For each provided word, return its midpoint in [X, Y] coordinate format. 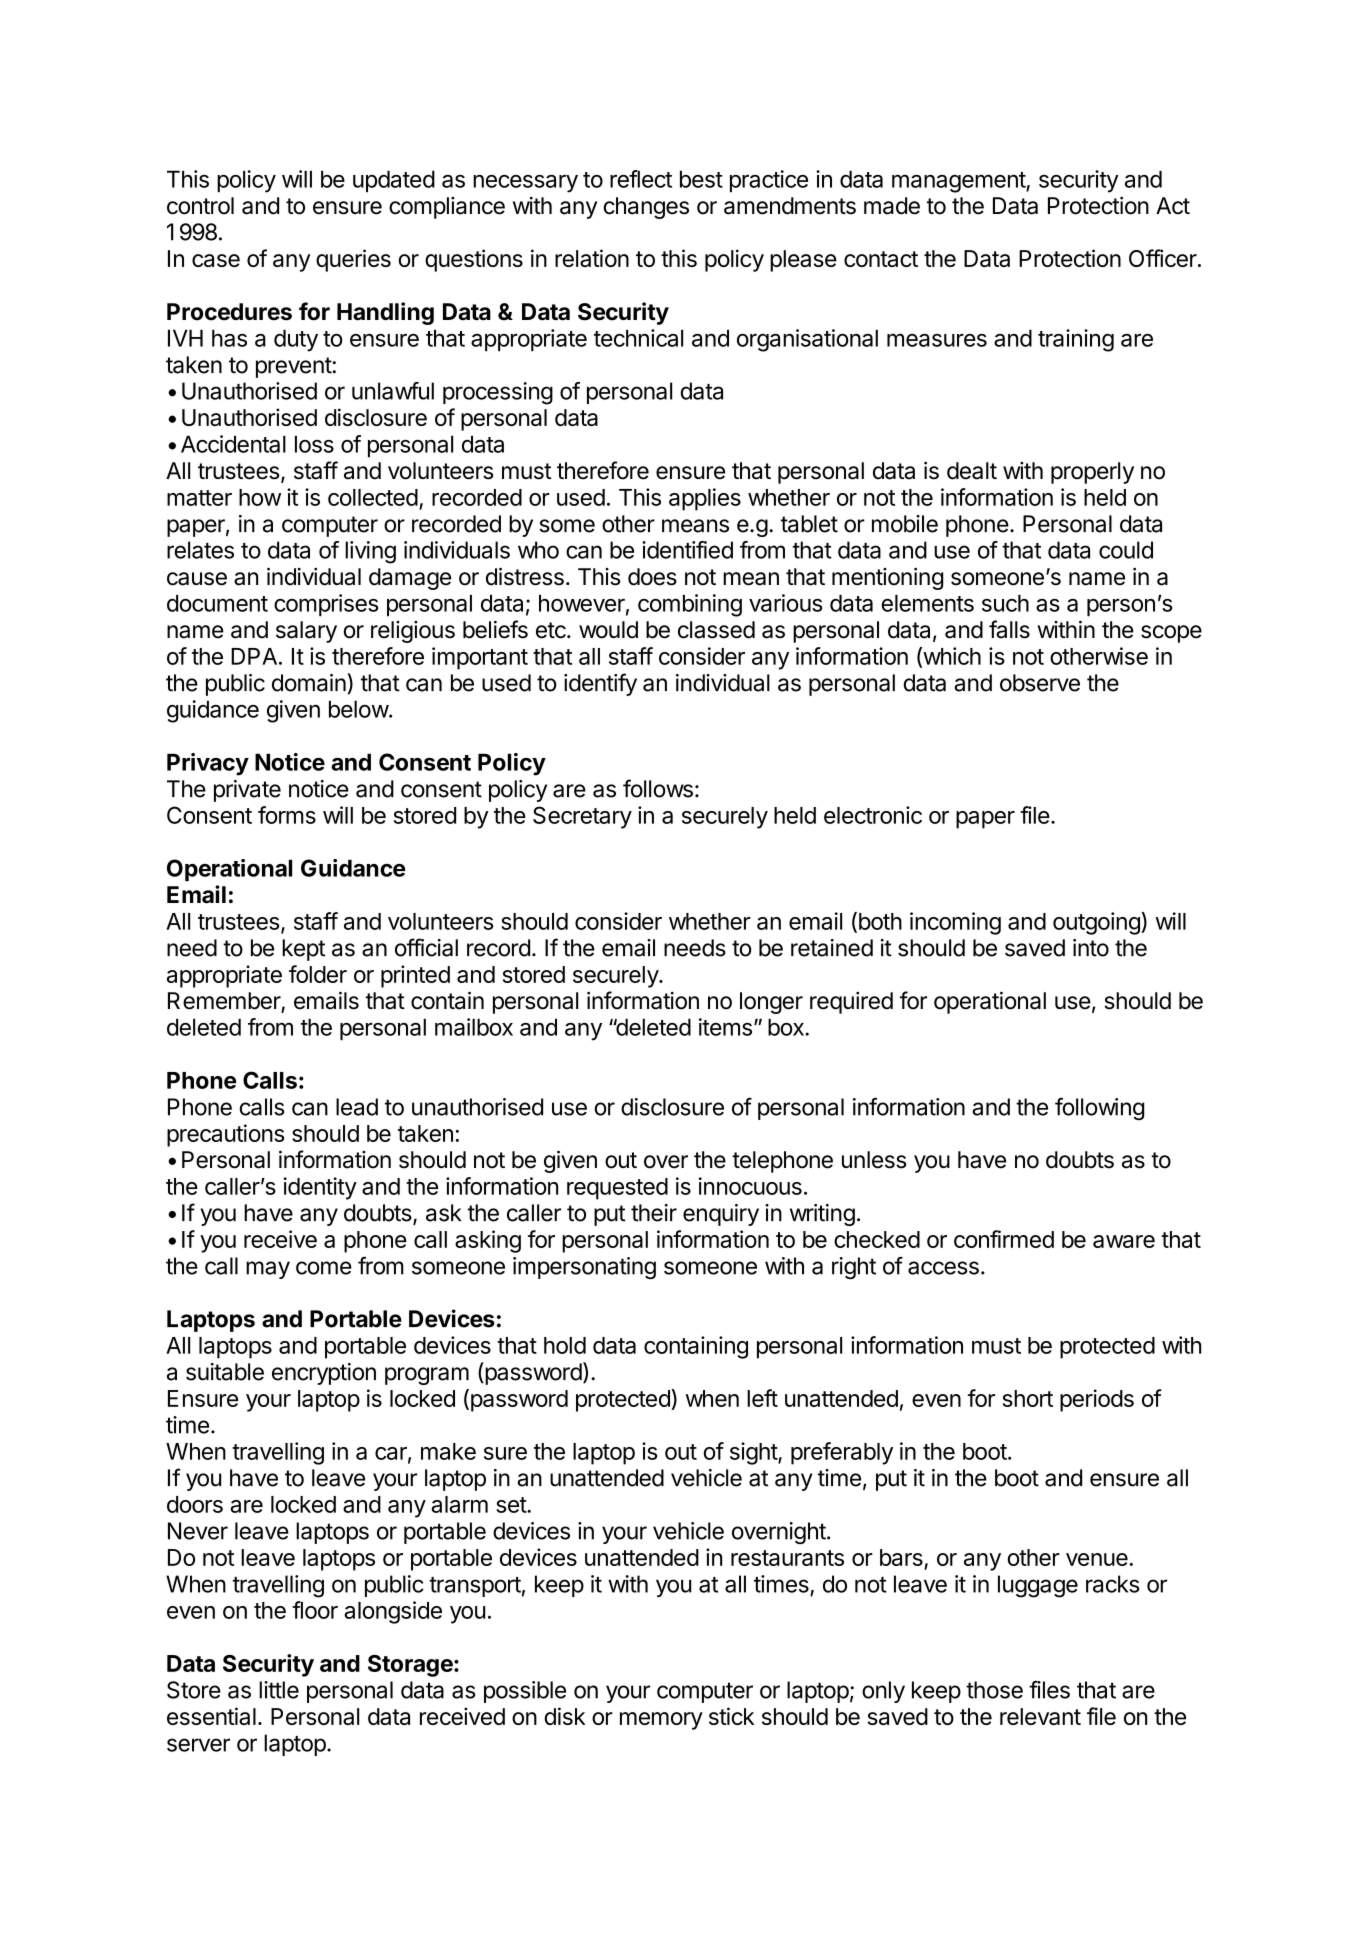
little [279, 1690]
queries [353, 260]
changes [646, 208]
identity [320, 1188]
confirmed [1004, 1239]
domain [309, 683]
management [959, 182]
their [654, 1213]
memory [661, 1721]
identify [600, 684]
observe [1040, 683]
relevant [1040, 1716]
